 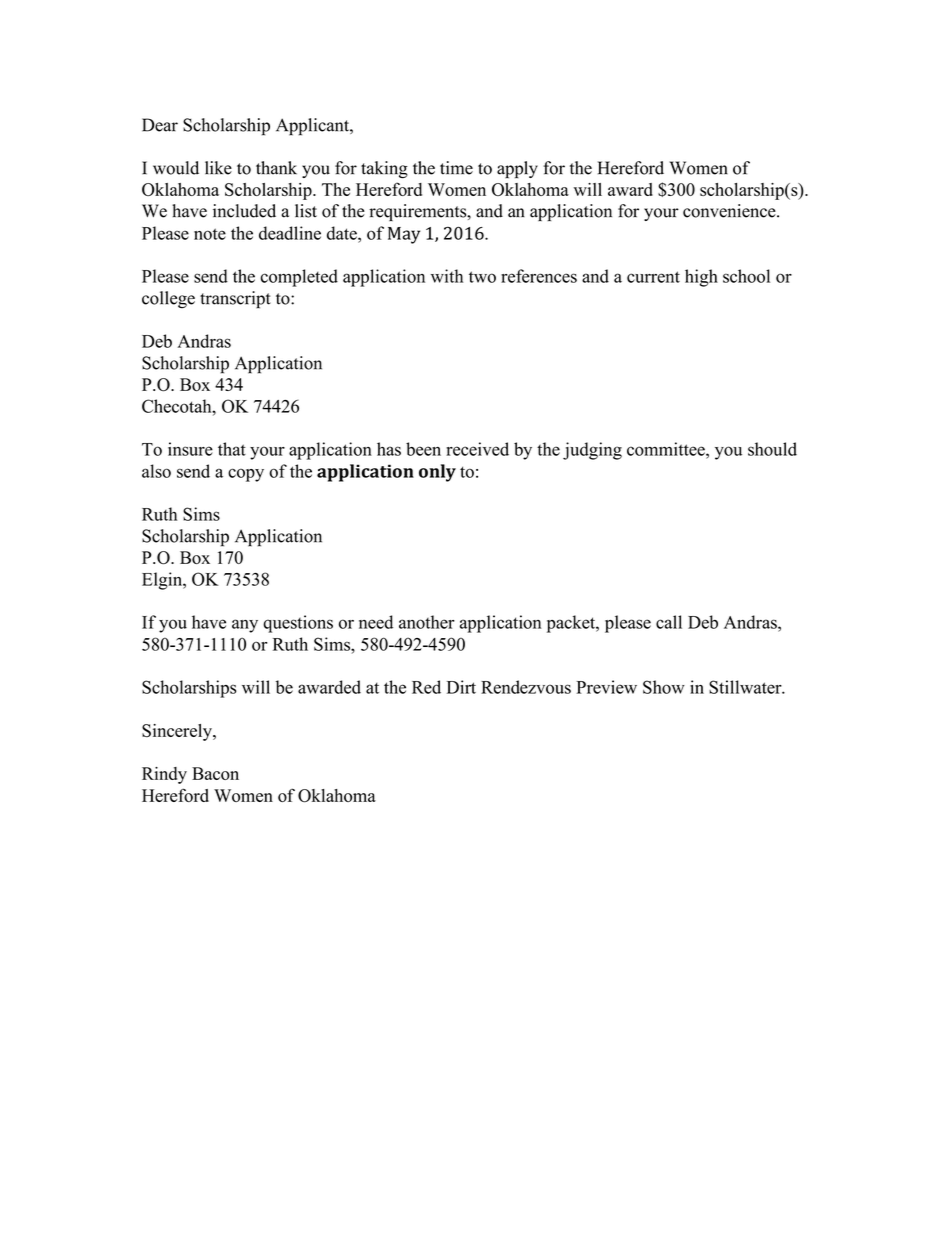 I want to click on received, so click(x=477, y=449).
